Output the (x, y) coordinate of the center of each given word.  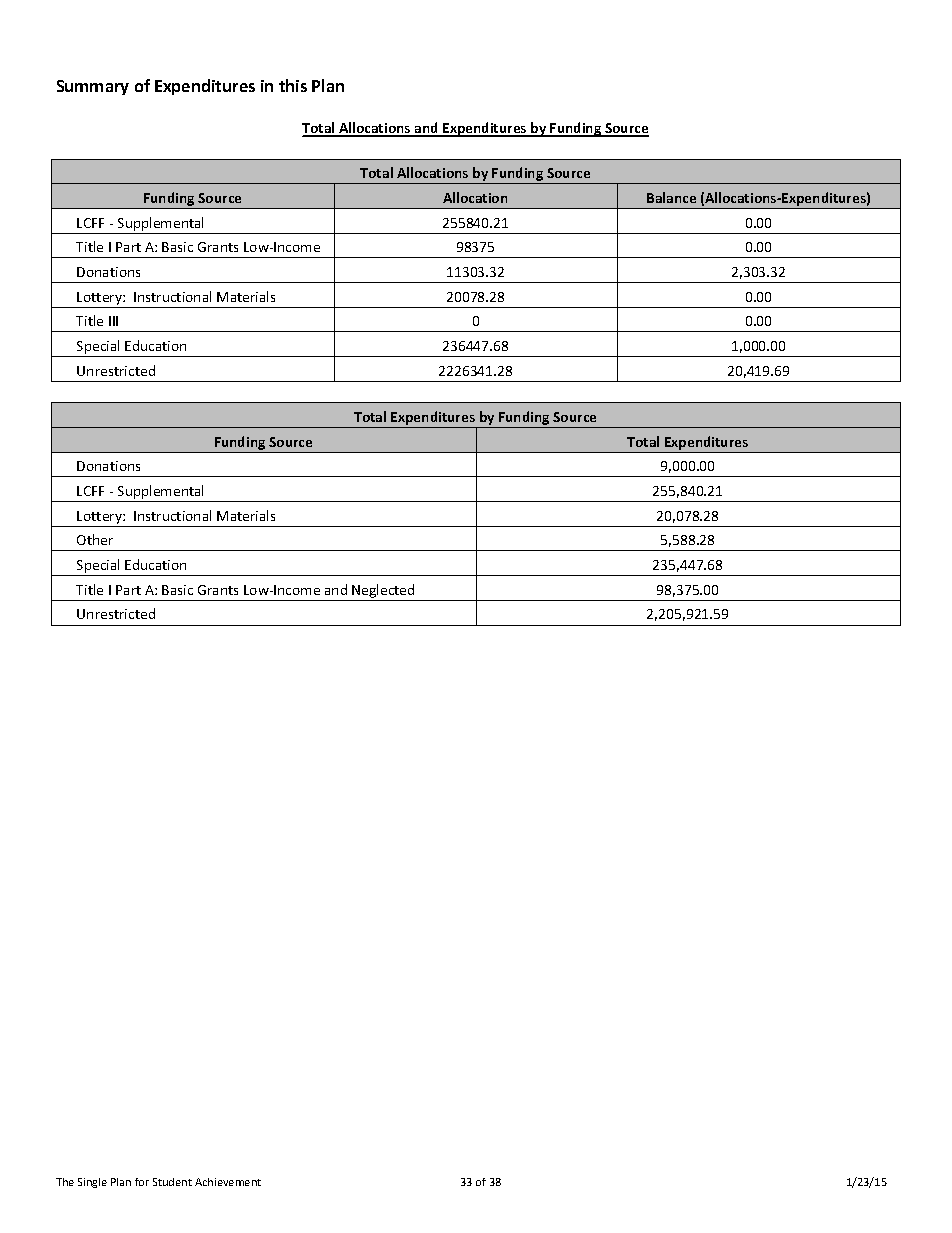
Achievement (228, 1182)
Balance (671, 197)
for (142, 1182)
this (293, 85)
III (113, 321)
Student (172, 1182)
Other (95, 539)
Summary (93, 87)
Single (92, 1183)
